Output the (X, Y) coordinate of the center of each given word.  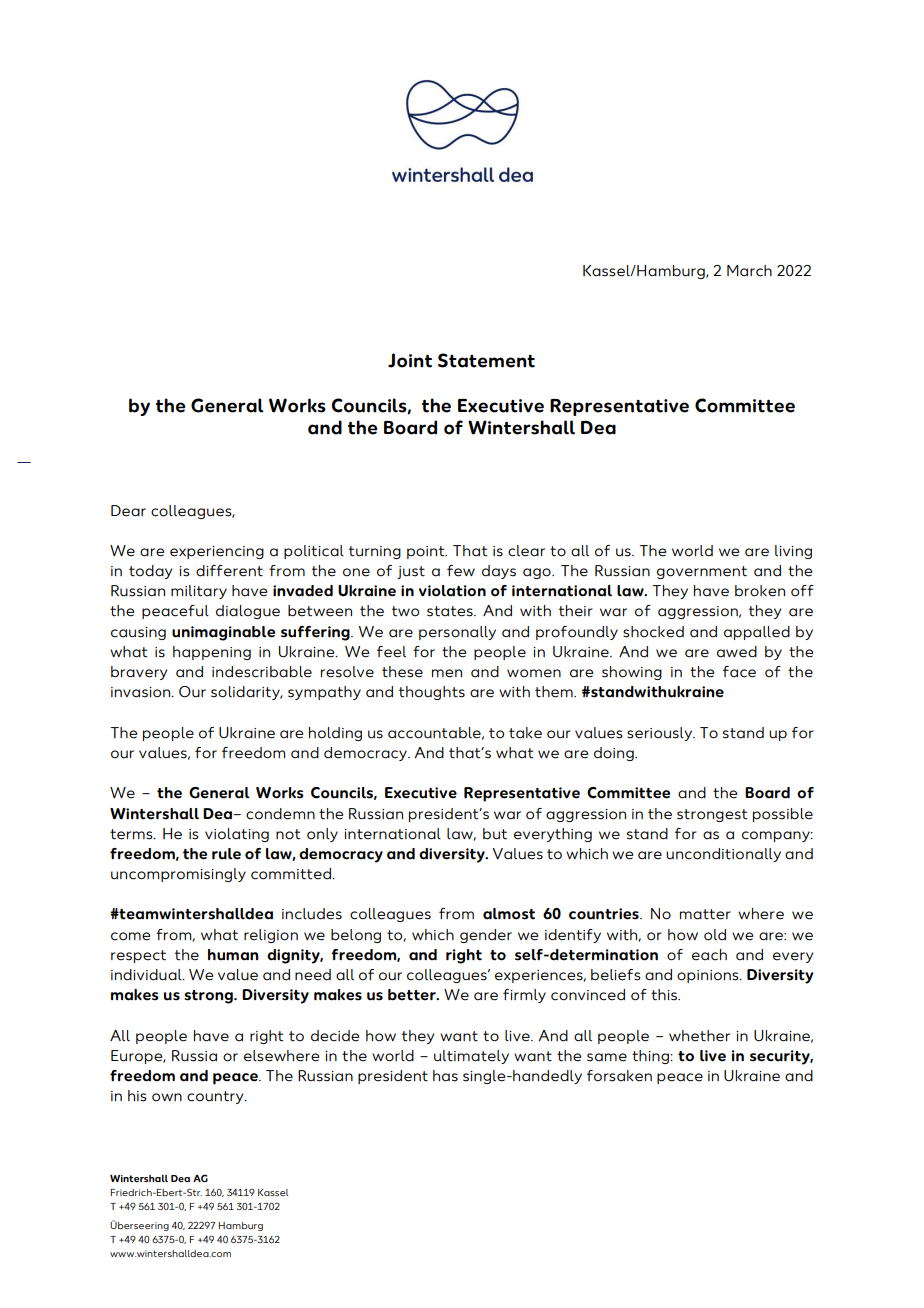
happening (212, 653)
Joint (410, 360)
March (749, 271)
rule (226, 854)
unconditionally (723, 855)
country (216, 1097)
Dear (128, 511)
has (445, 1076)
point (427, 552)
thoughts (432, 693)
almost (509, 914)
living (793, 552)
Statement (486, 360)
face (739, 672)
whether (699, 1036)
